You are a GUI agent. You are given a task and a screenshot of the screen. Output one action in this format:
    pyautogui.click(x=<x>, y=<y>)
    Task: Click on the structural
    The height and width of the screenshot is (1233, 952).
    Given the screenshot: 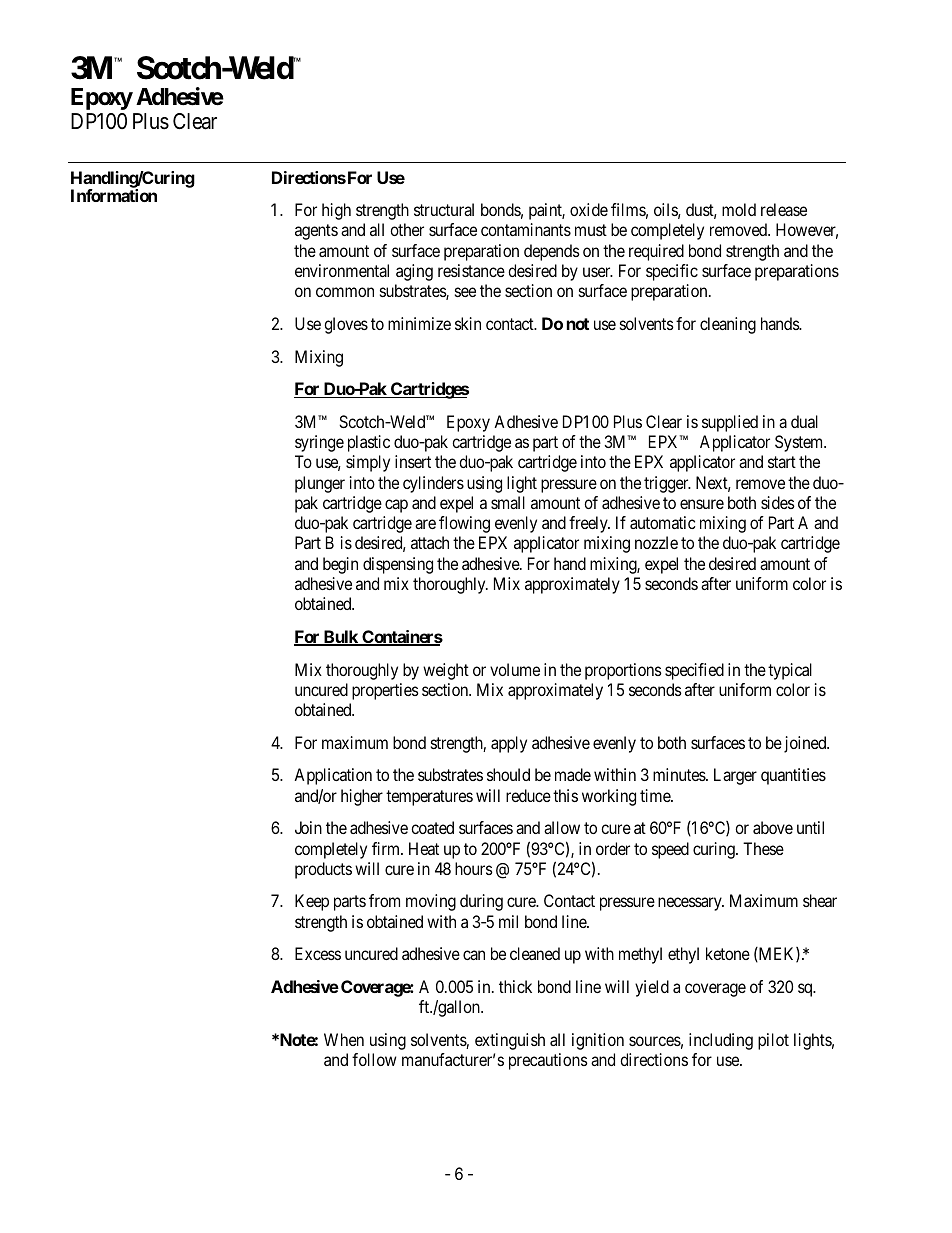 What is the action you would take?
    pyautogui.click(x=444, y=209)
